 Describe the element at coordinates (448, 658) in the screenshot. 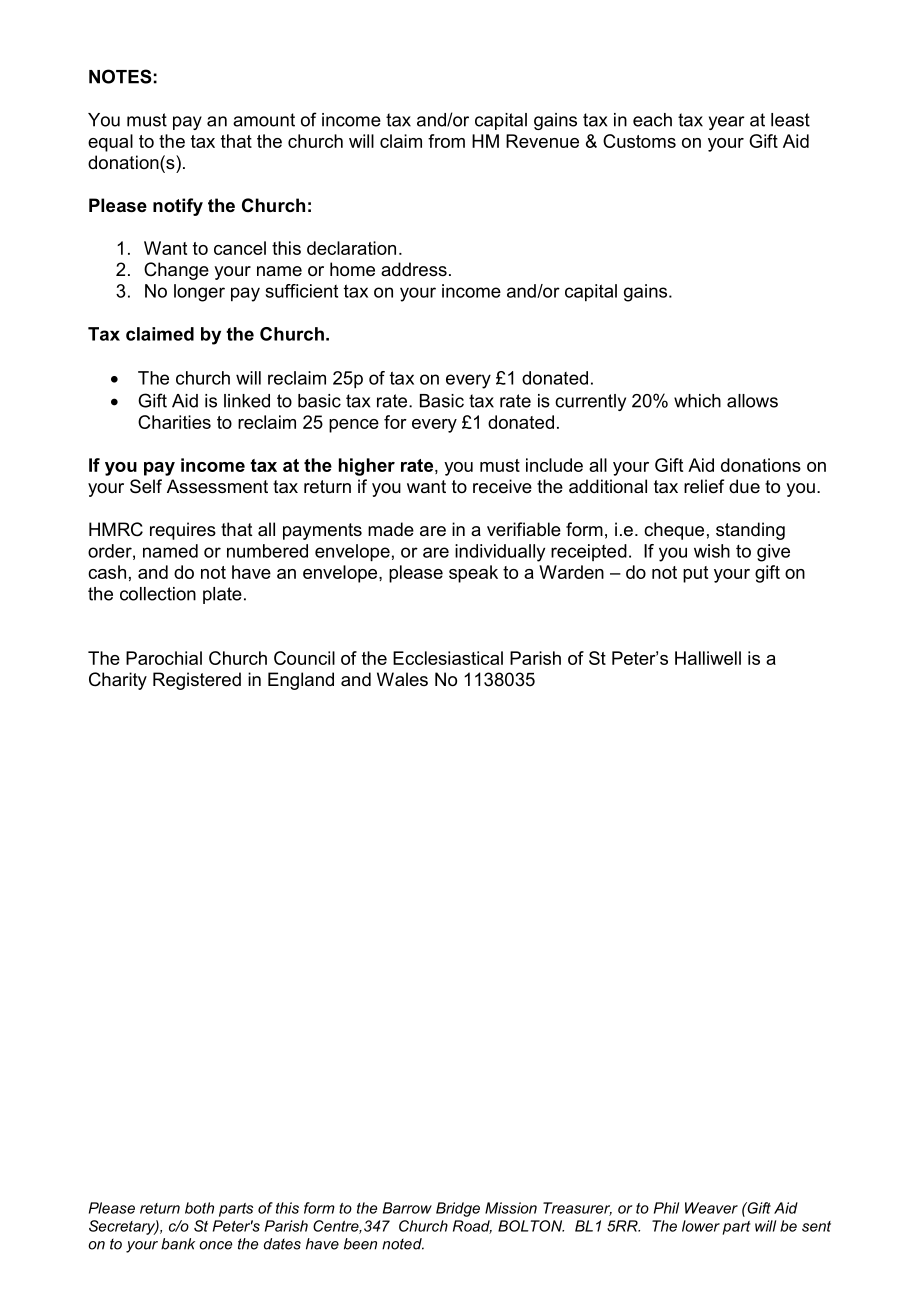

I see `Ecclesiastical` at that location.
